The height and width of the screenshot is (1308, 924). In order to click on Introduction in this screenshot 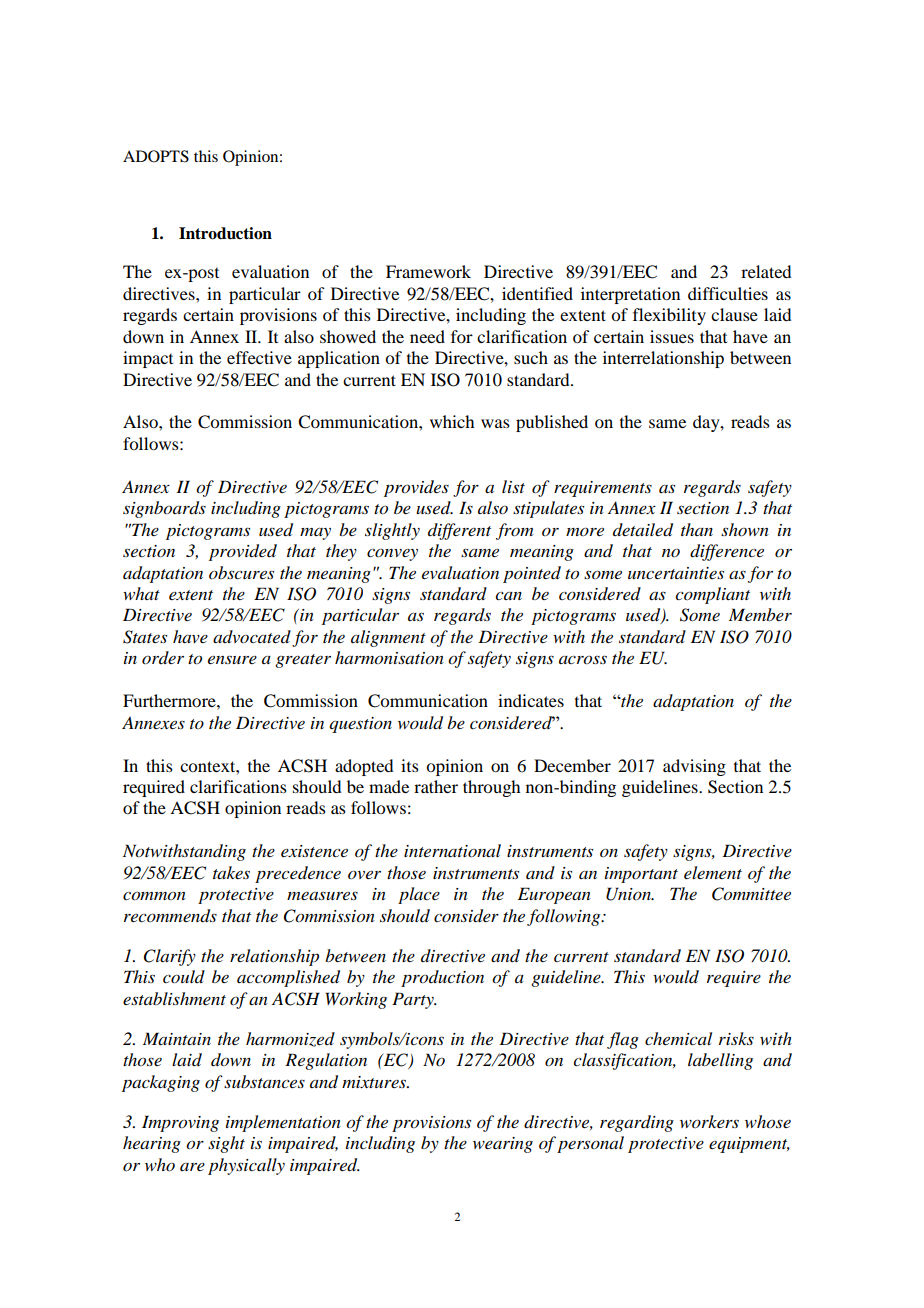, I will do `click(225, 233)`.
